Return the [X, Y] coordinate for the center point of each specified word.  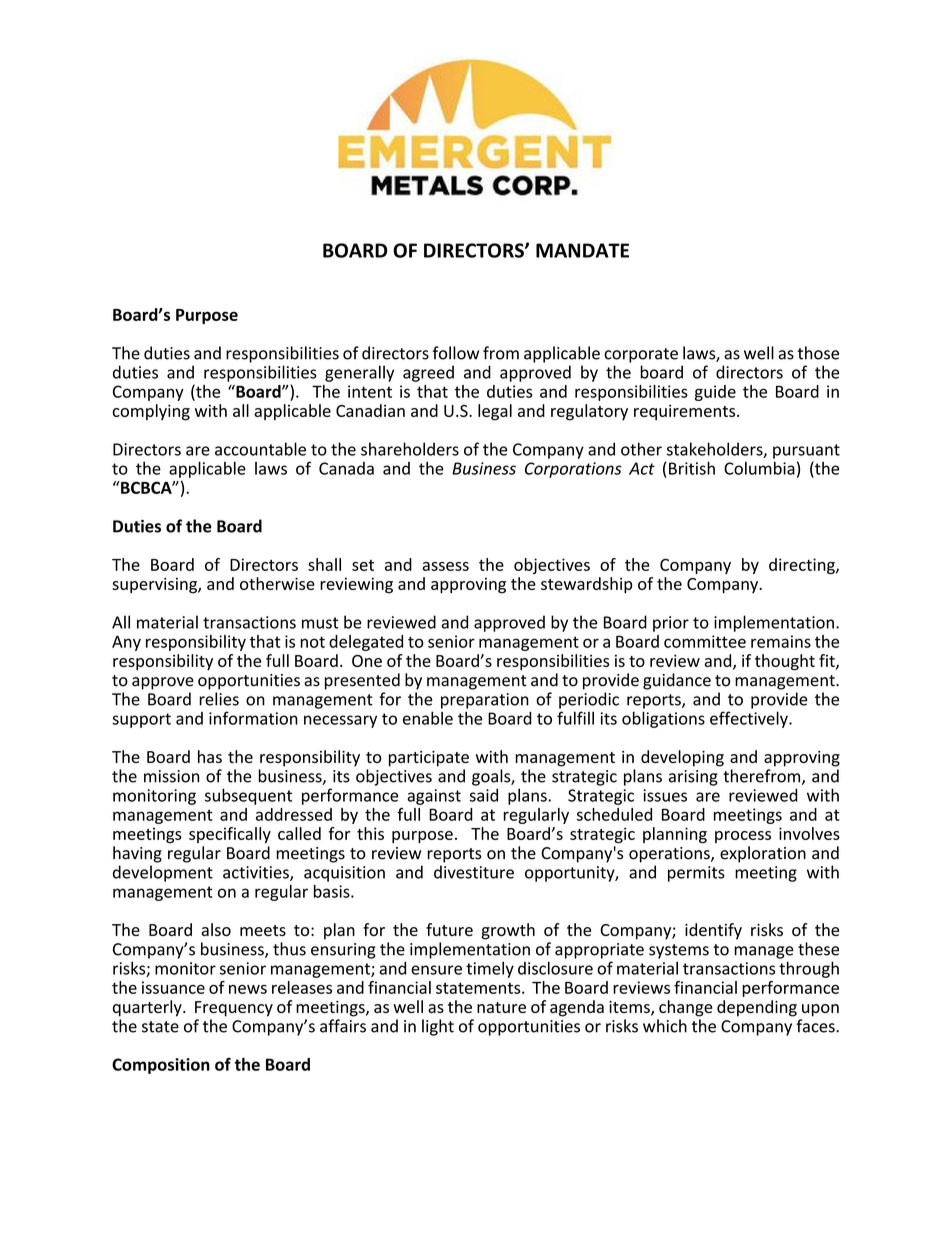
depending [757, 1008]
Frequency [234, 1009]
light [438, 1027]
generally [359, 373]
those [818, 353]
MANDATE [582, 250]
